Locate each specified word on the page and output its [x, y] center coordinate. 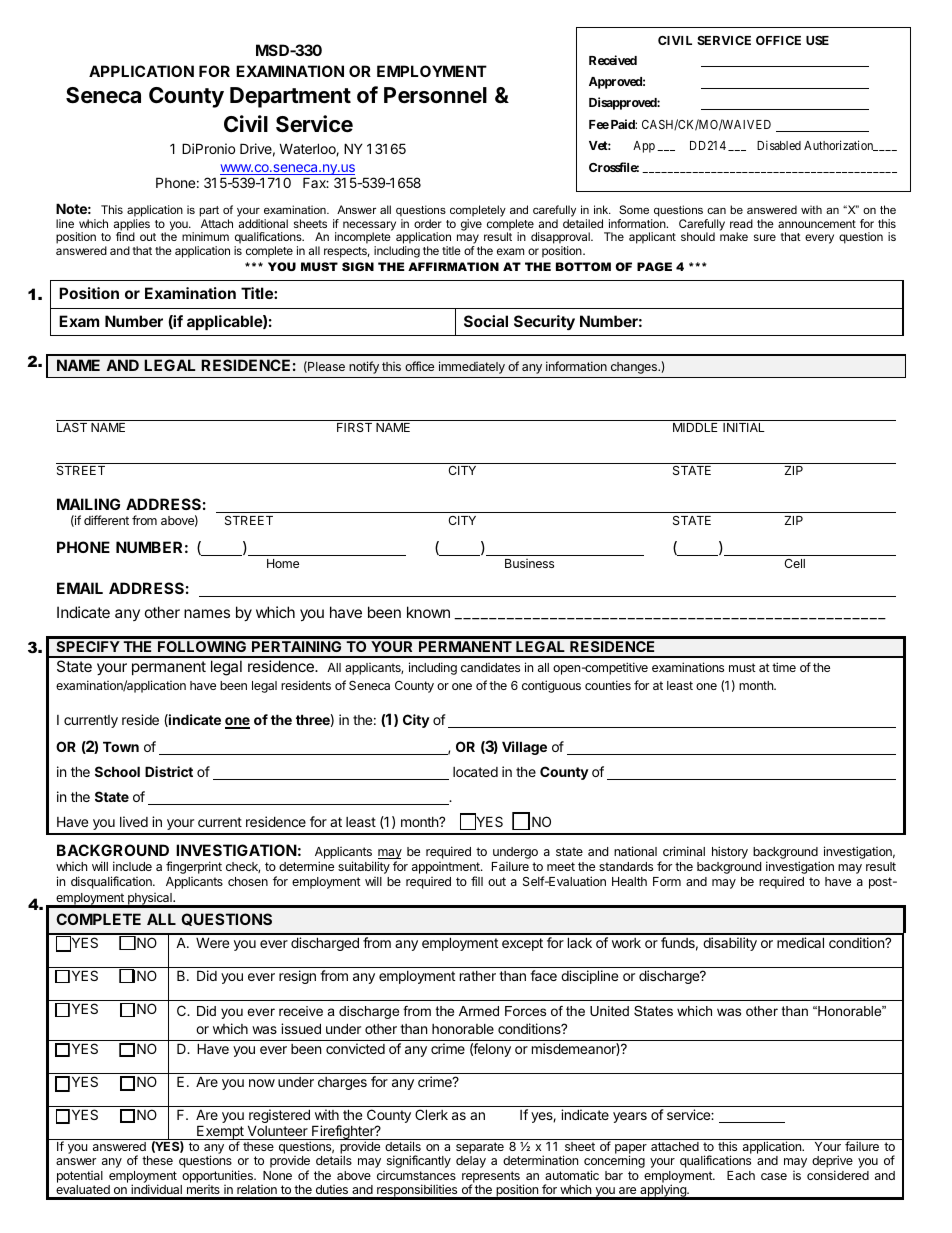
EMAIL [80, 588]
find [125, 236]
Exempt [220, 1133]
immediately [472, 367]
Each [741, 1175]
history [730, 852]
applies [132, 226]
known [428, 612]
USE [817, 40]
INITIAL [744, 427]
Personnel [435, 95]
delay [471, 1162]
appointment [447, 869]
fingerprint [194, 867]
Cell [794, 563]
